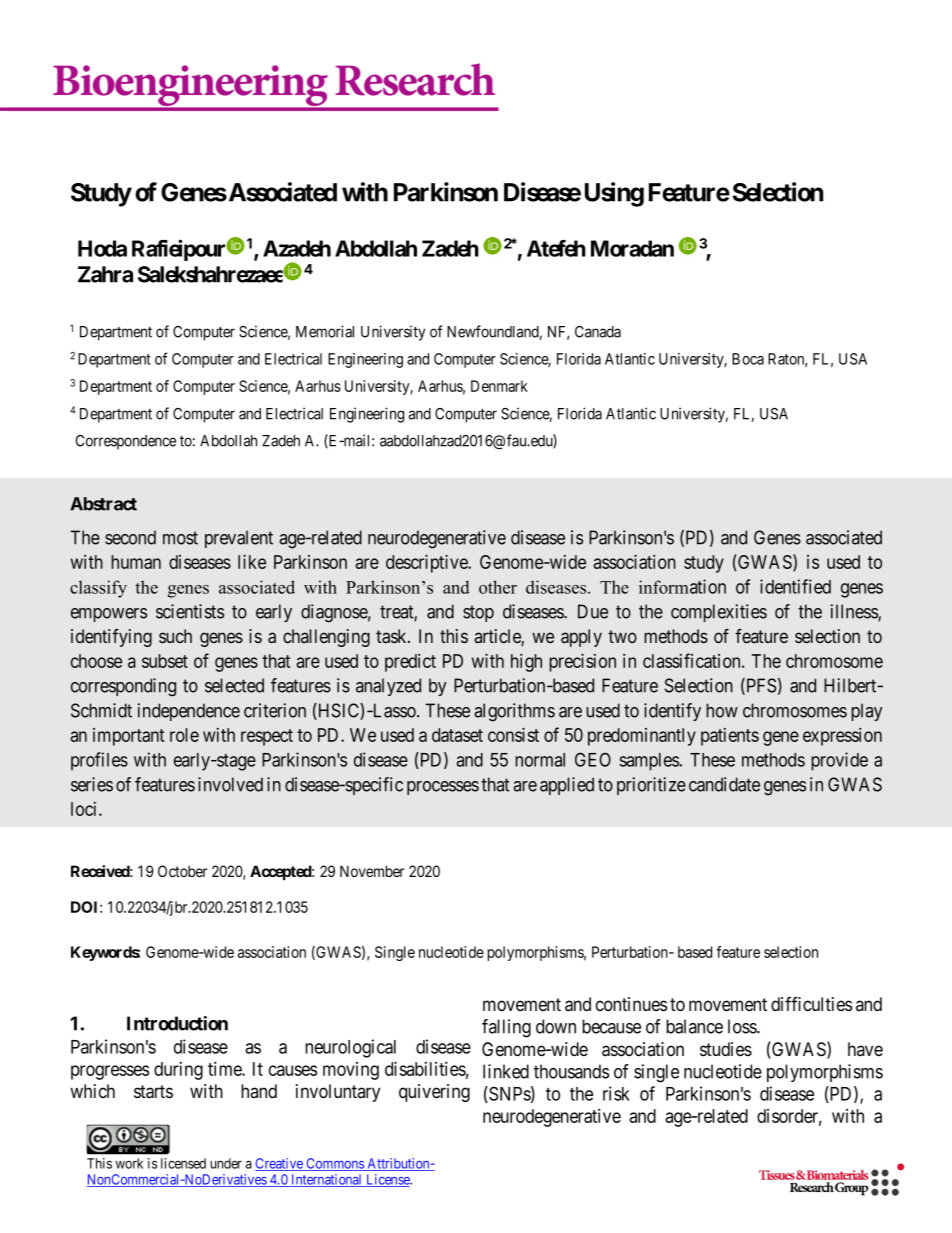 The width and height of the page is (952, 1233). Describe the element at coordinates (443, 788) in the page. I see `processes` at that location.
